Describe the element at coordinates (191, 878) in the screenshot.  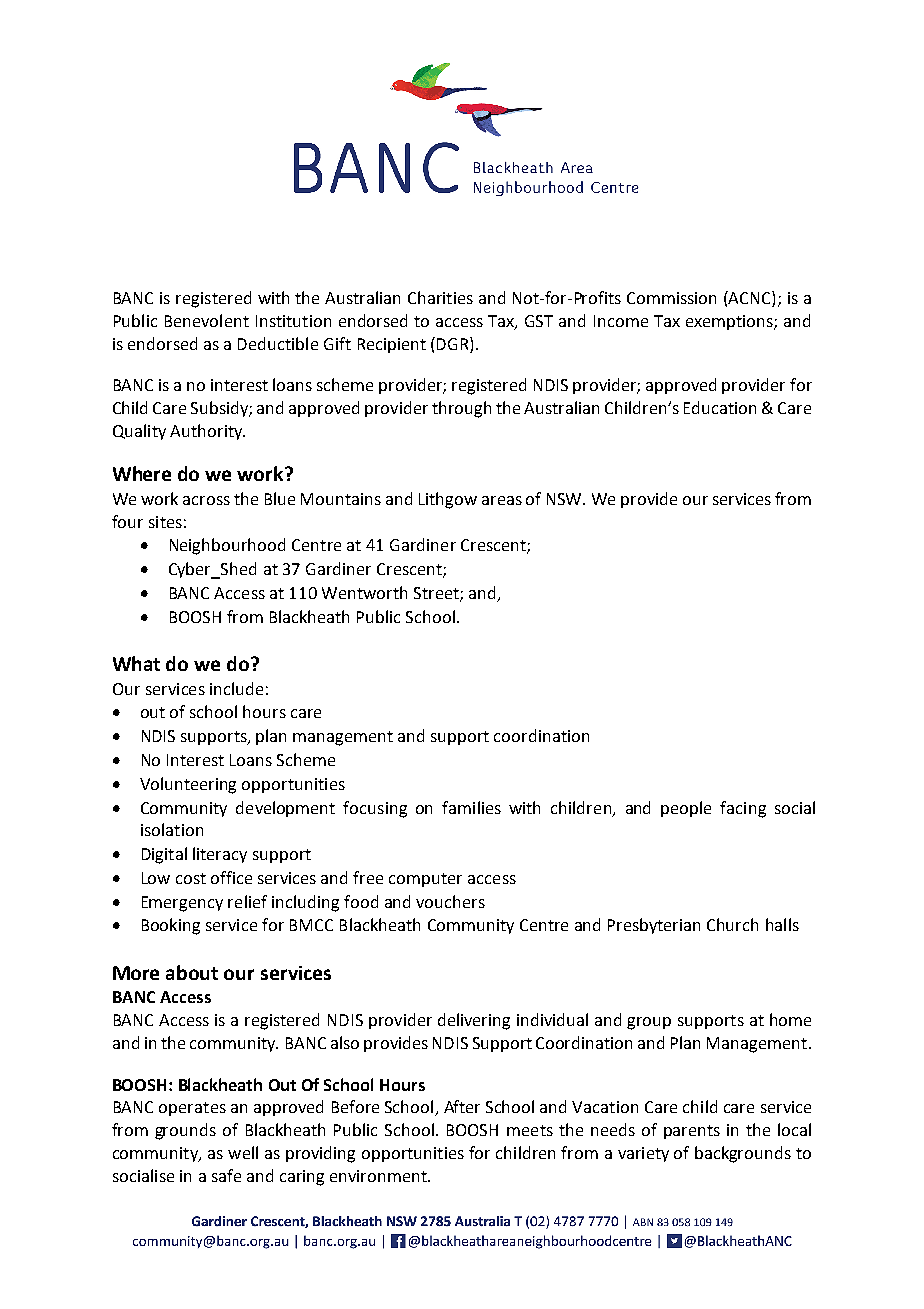
I see `cost` at that location.
